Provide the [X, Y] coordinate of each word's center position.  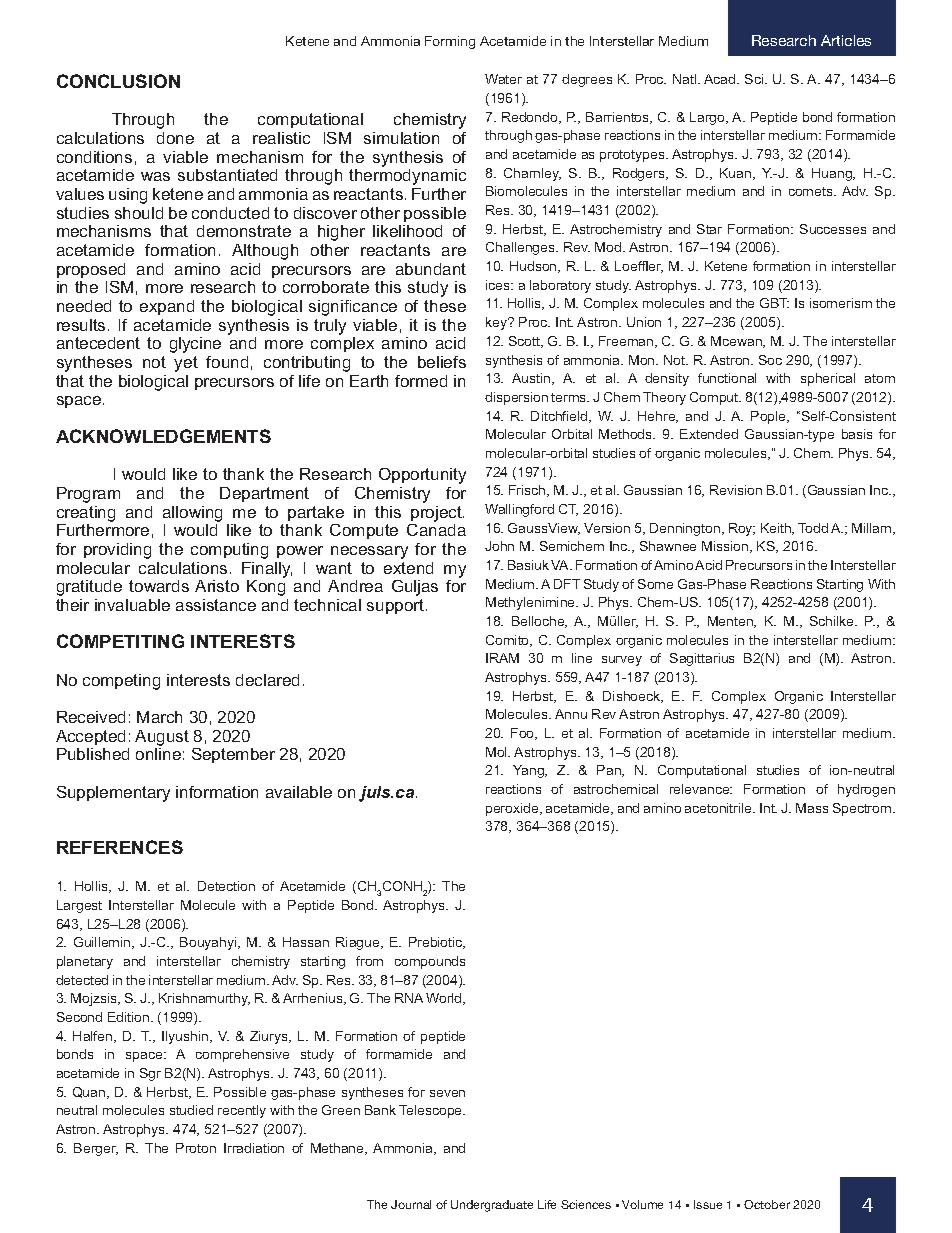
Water [503, 79]
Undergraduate [492, 1206]
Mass [812, 808]
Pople [769, 417]
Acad [721, 79]
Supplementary [113, 794]
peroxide [513, 809]
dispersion [516, 398]
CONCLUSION [118, 81]
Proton [196, 1148]
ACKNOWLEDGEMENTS [163, 436]
